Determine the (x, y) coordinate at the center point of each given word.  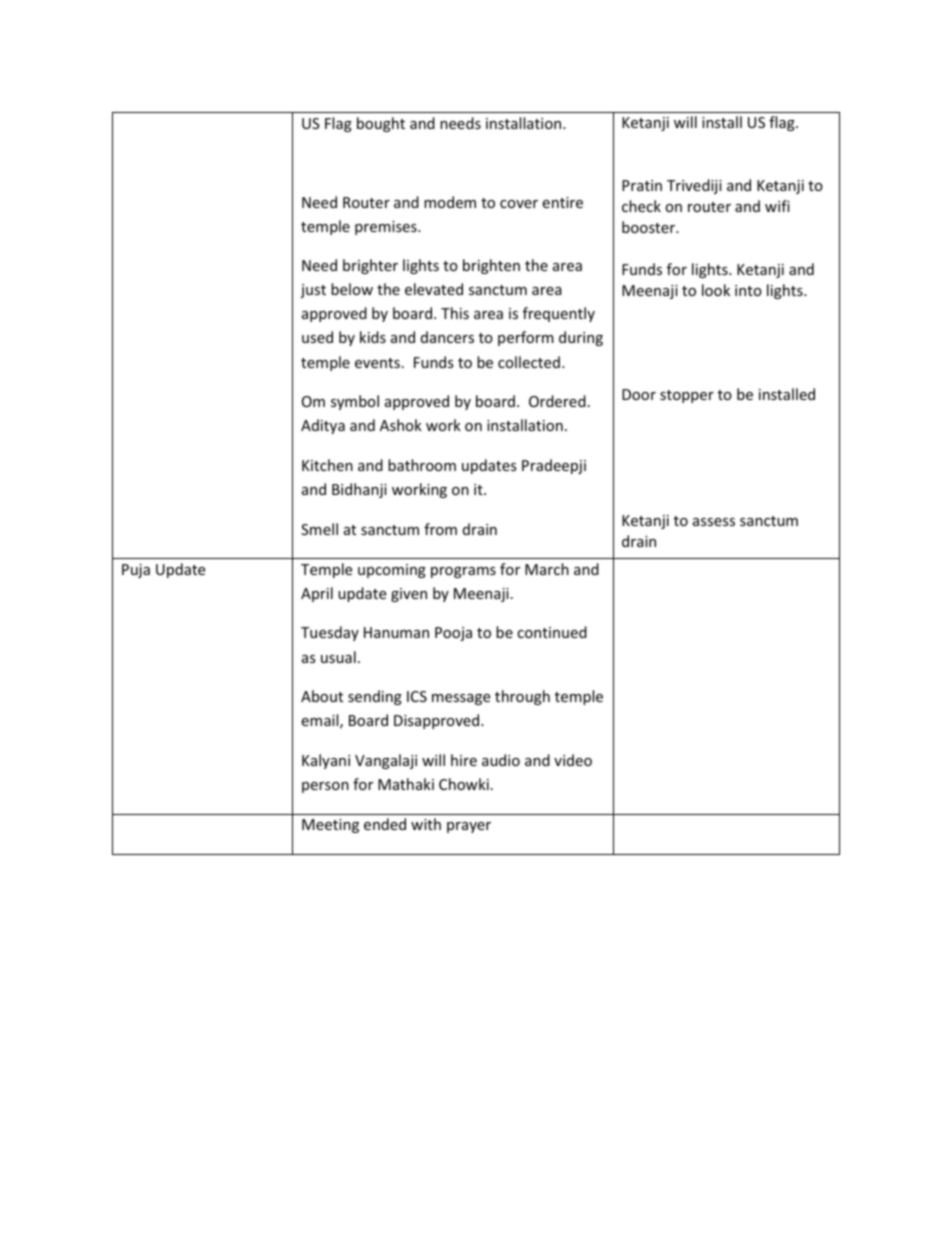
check (641, 206)
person (325, 787)
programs (463, 572)
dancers (447, 337)
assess (714, 522)
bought (381, 124)
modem (450, 202)
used (317, 337)
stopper (687, 396)
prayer (469, 827)
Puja (136, 571)
